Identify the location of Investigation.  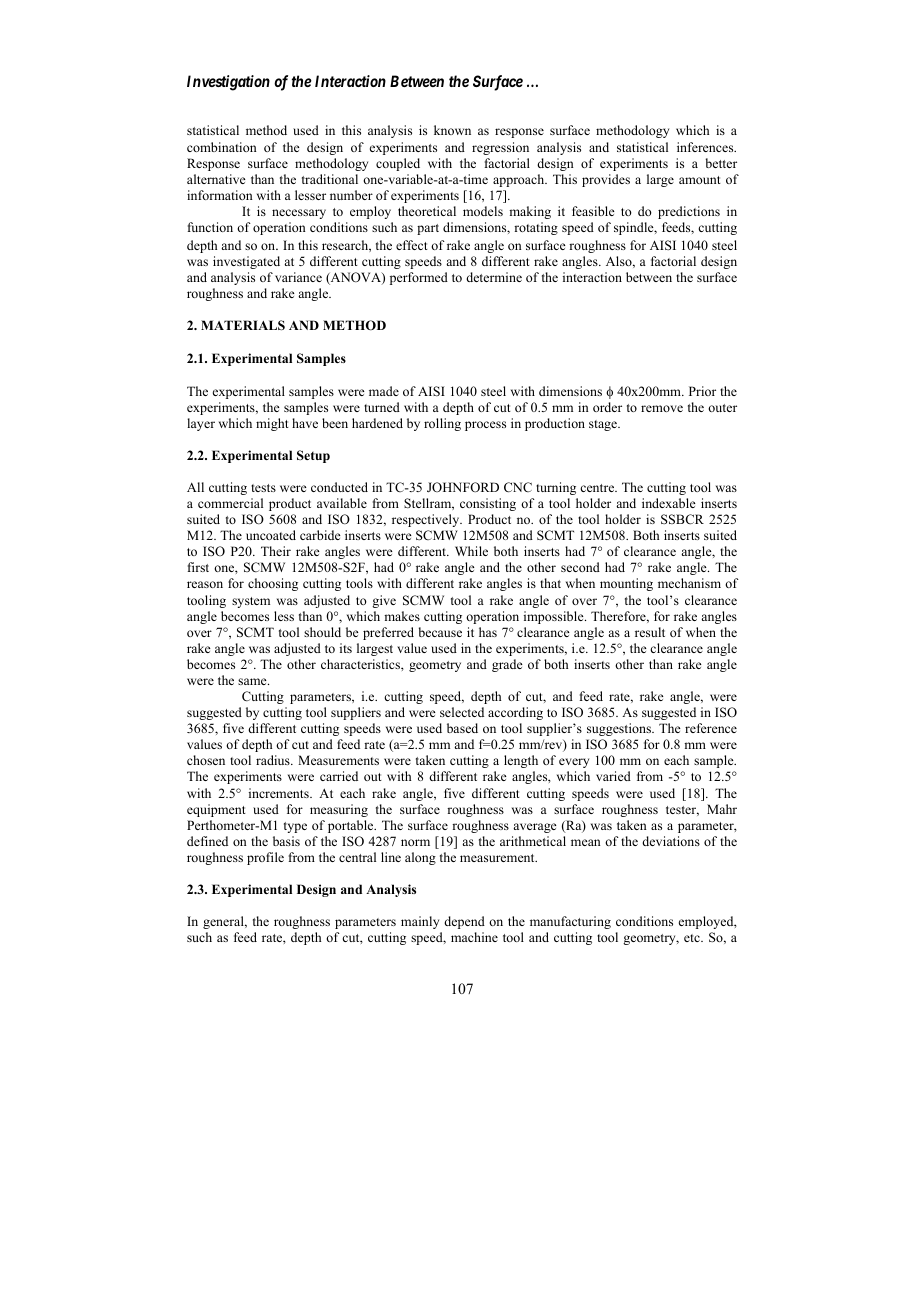
(228, 83).
